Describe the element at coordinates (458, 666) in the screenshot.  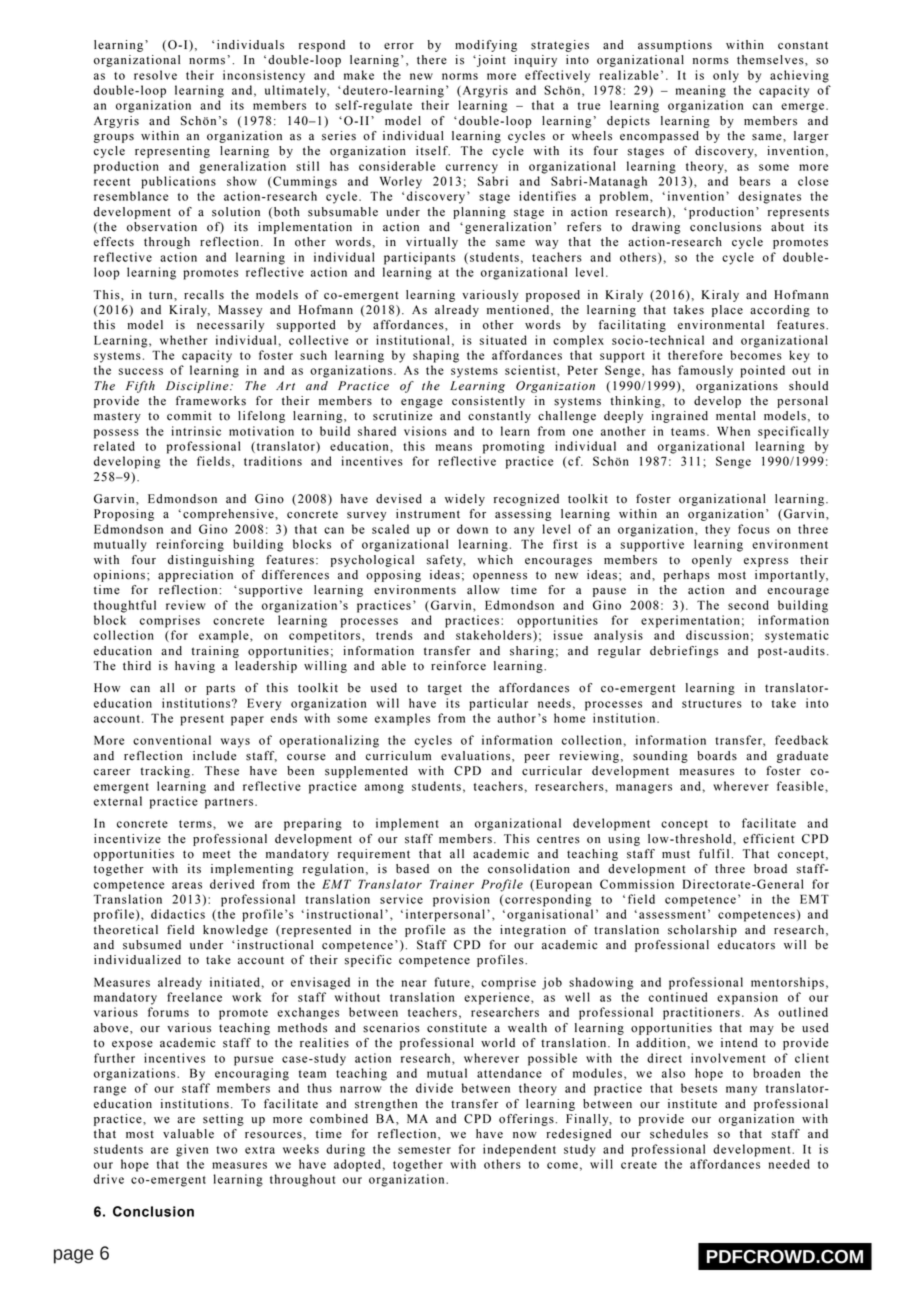
I see `reinforce` at that location.
